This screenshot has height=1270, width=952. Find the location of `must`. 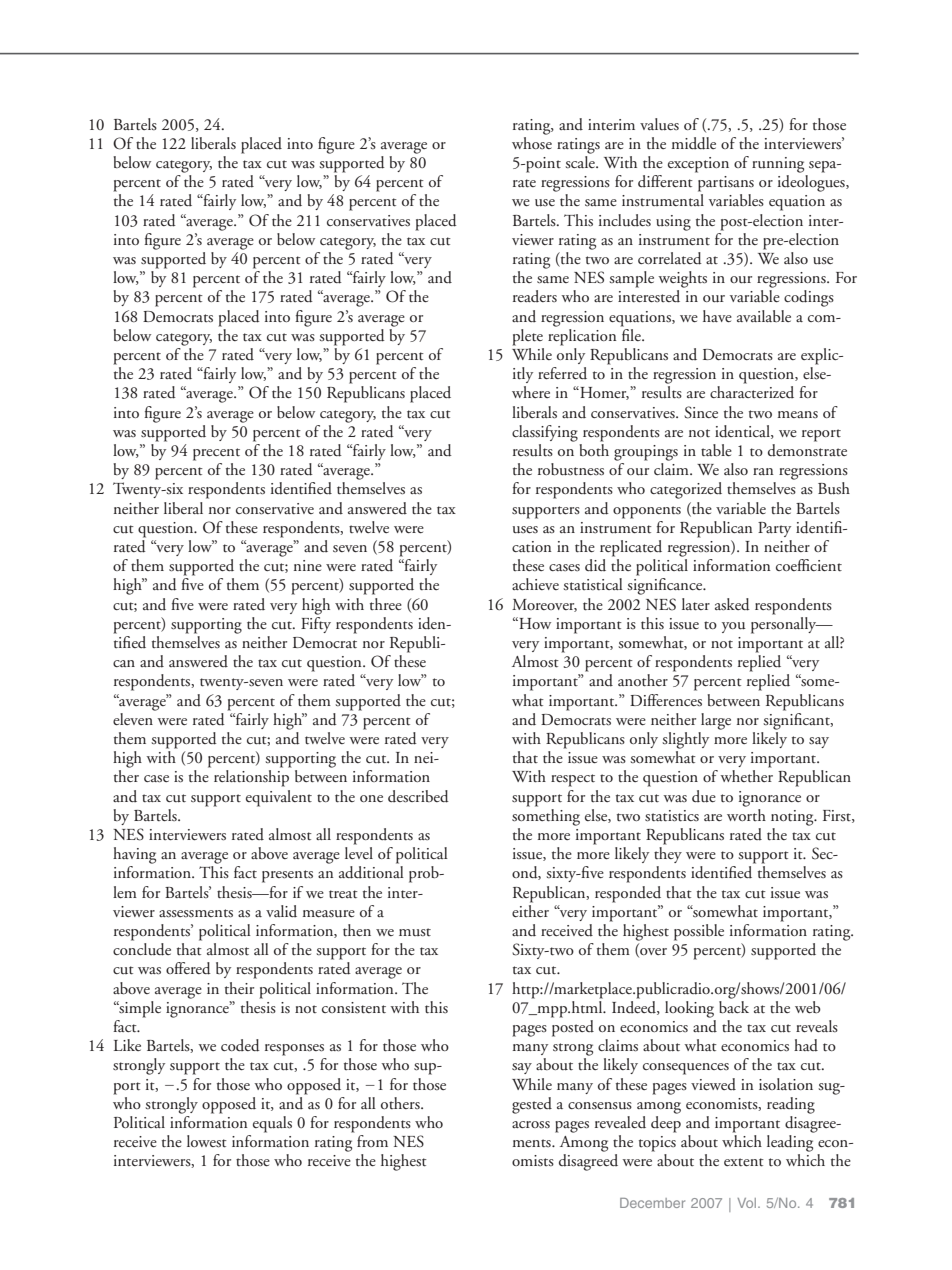

must is located at coordinates (415, 932).
